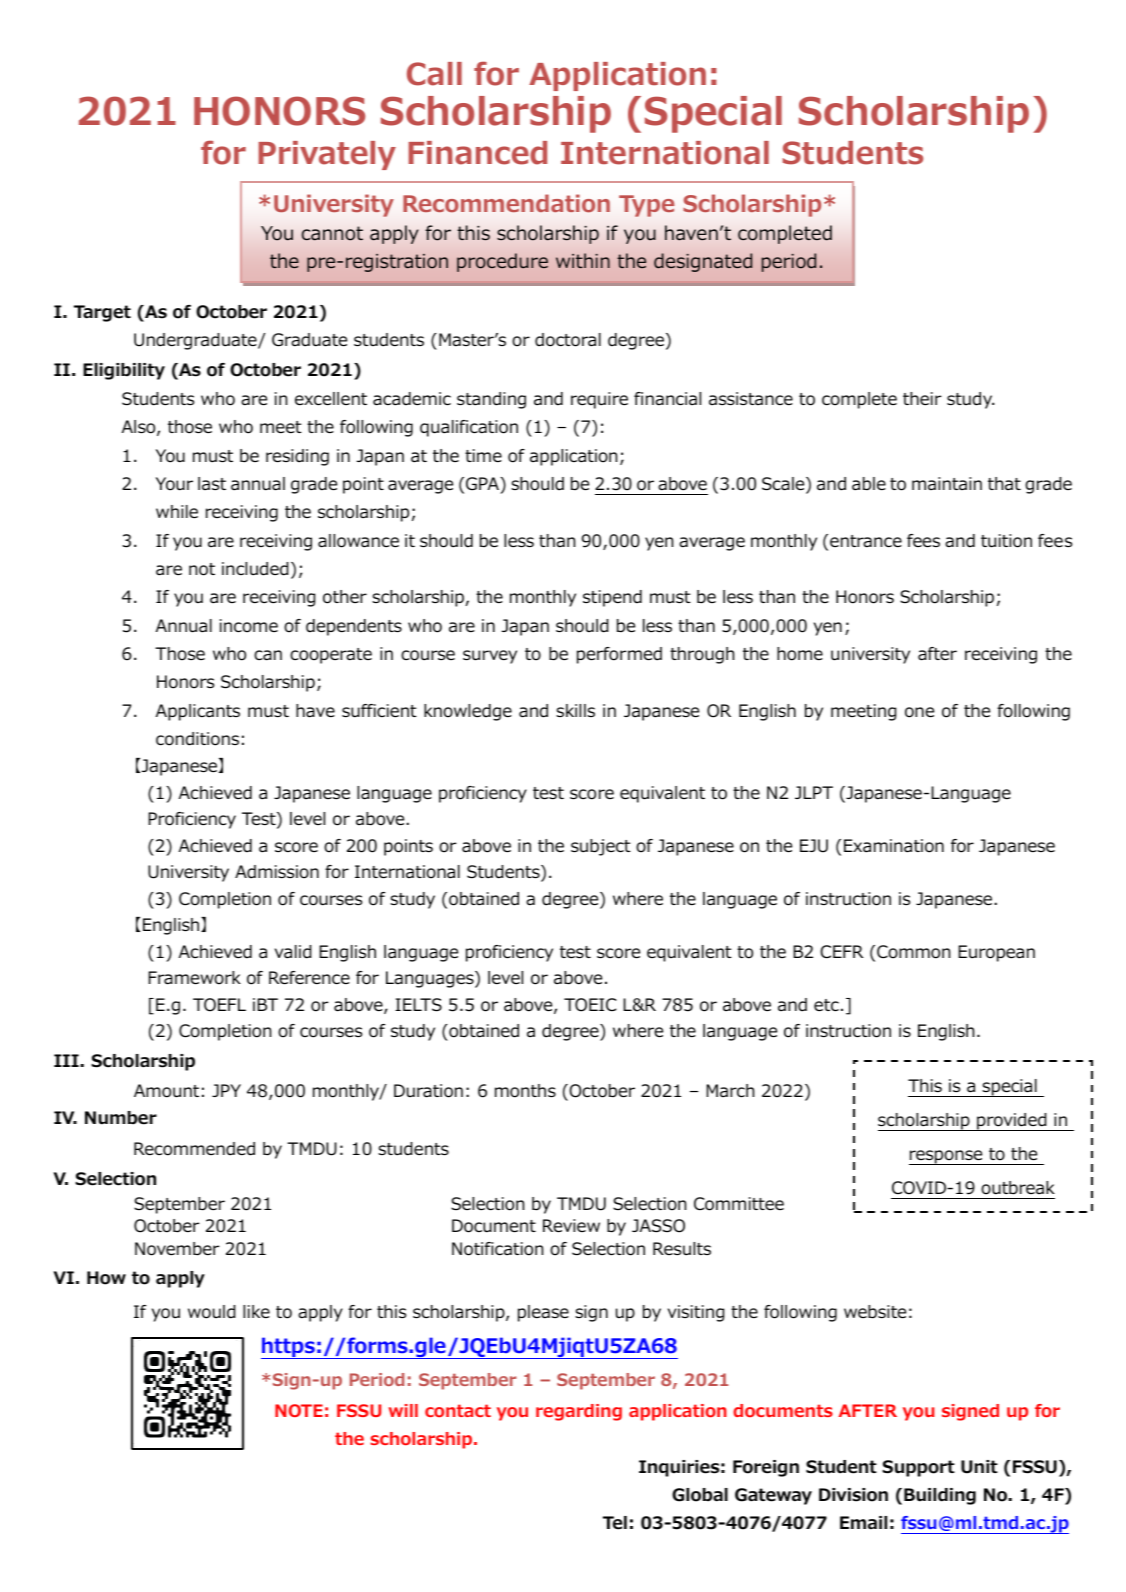 The height and width of the page is (1592, 1126). What do you see at coordinates (579, 1412) in the page?
I see `regarding` at bounding box center [579, 1412].
